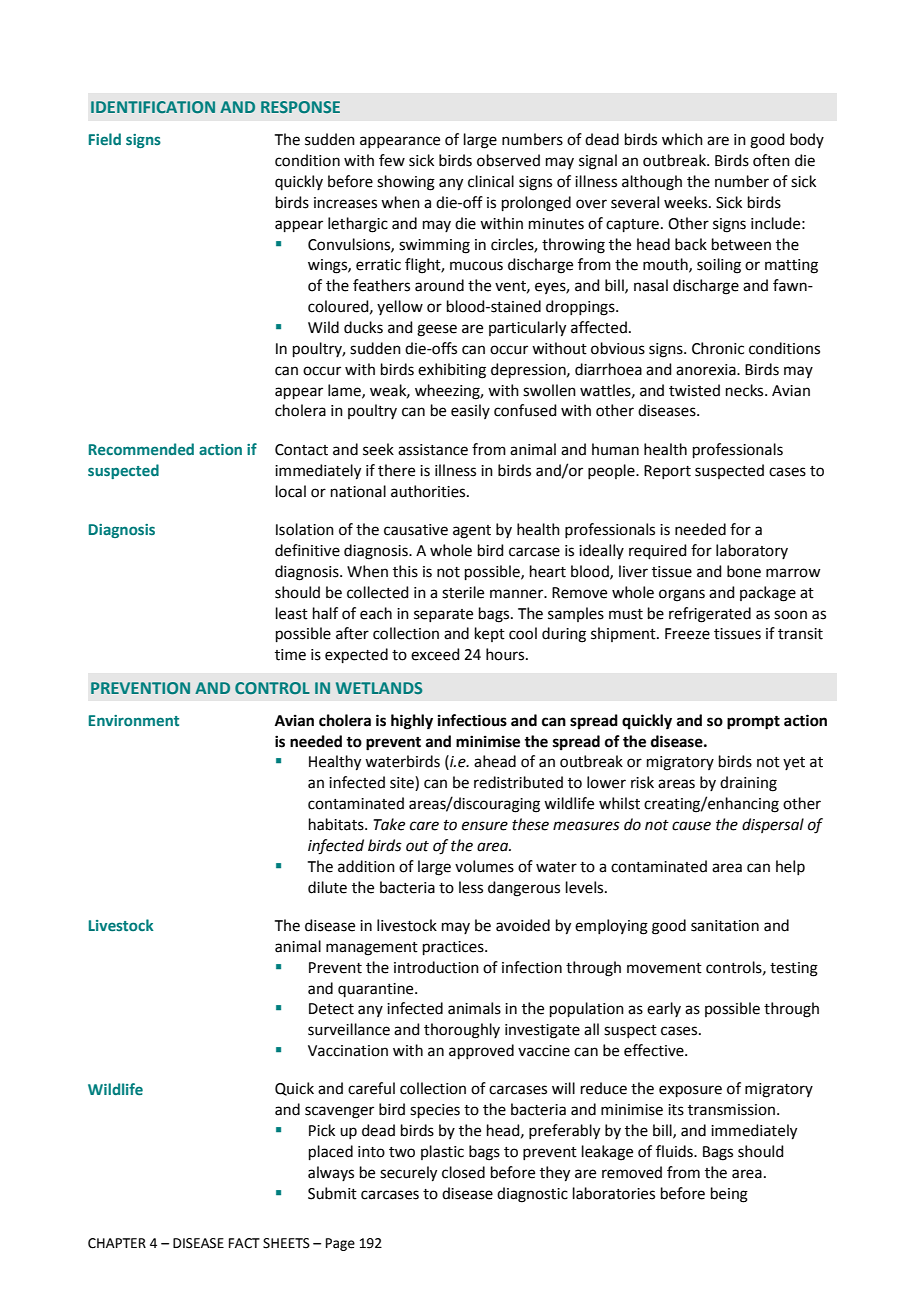 The height and width of the document is (1308, 924). I want to click on authorities, so click(429, 491).
